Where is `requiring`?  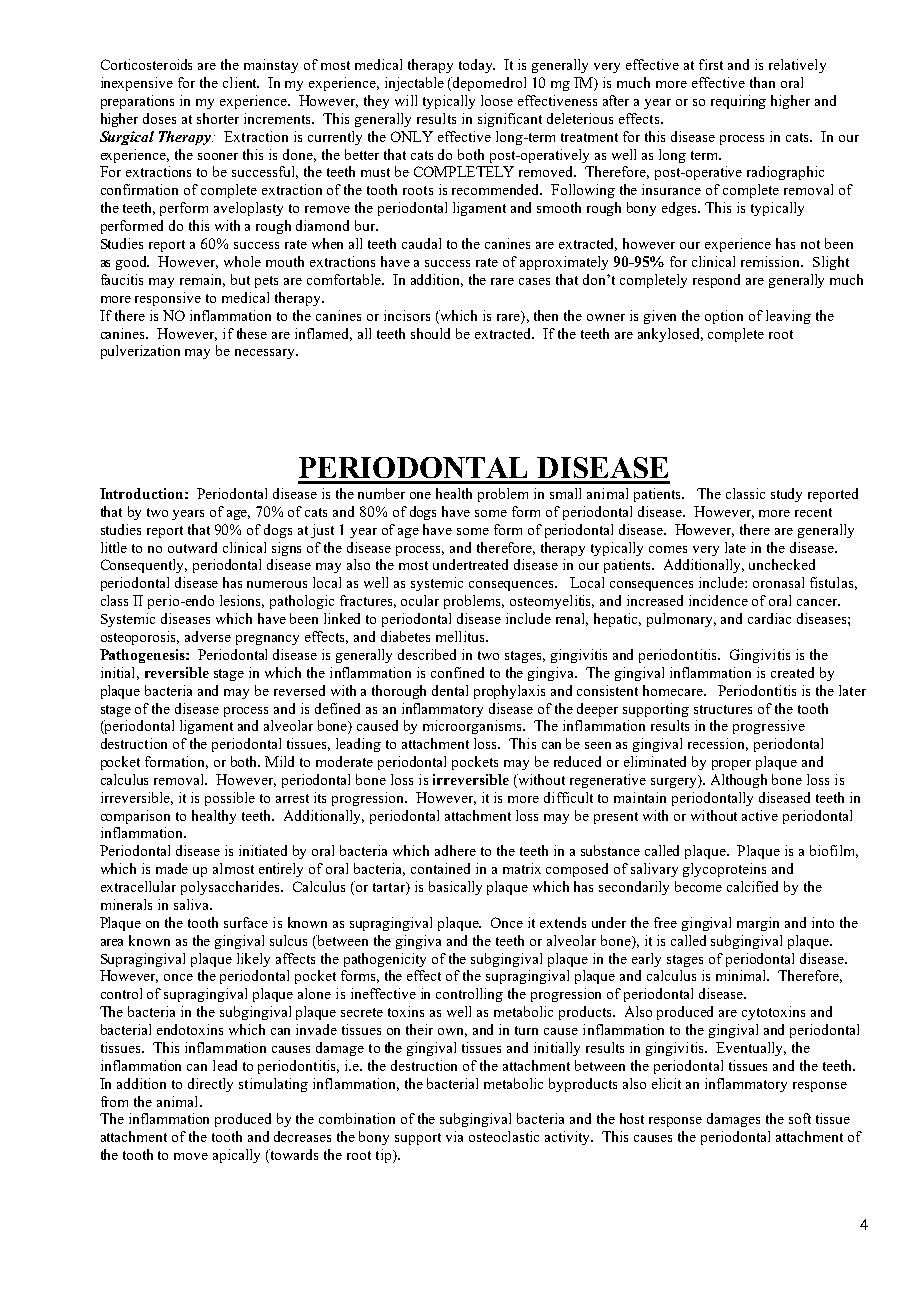
requiring is located at coordinates (738, 102).
